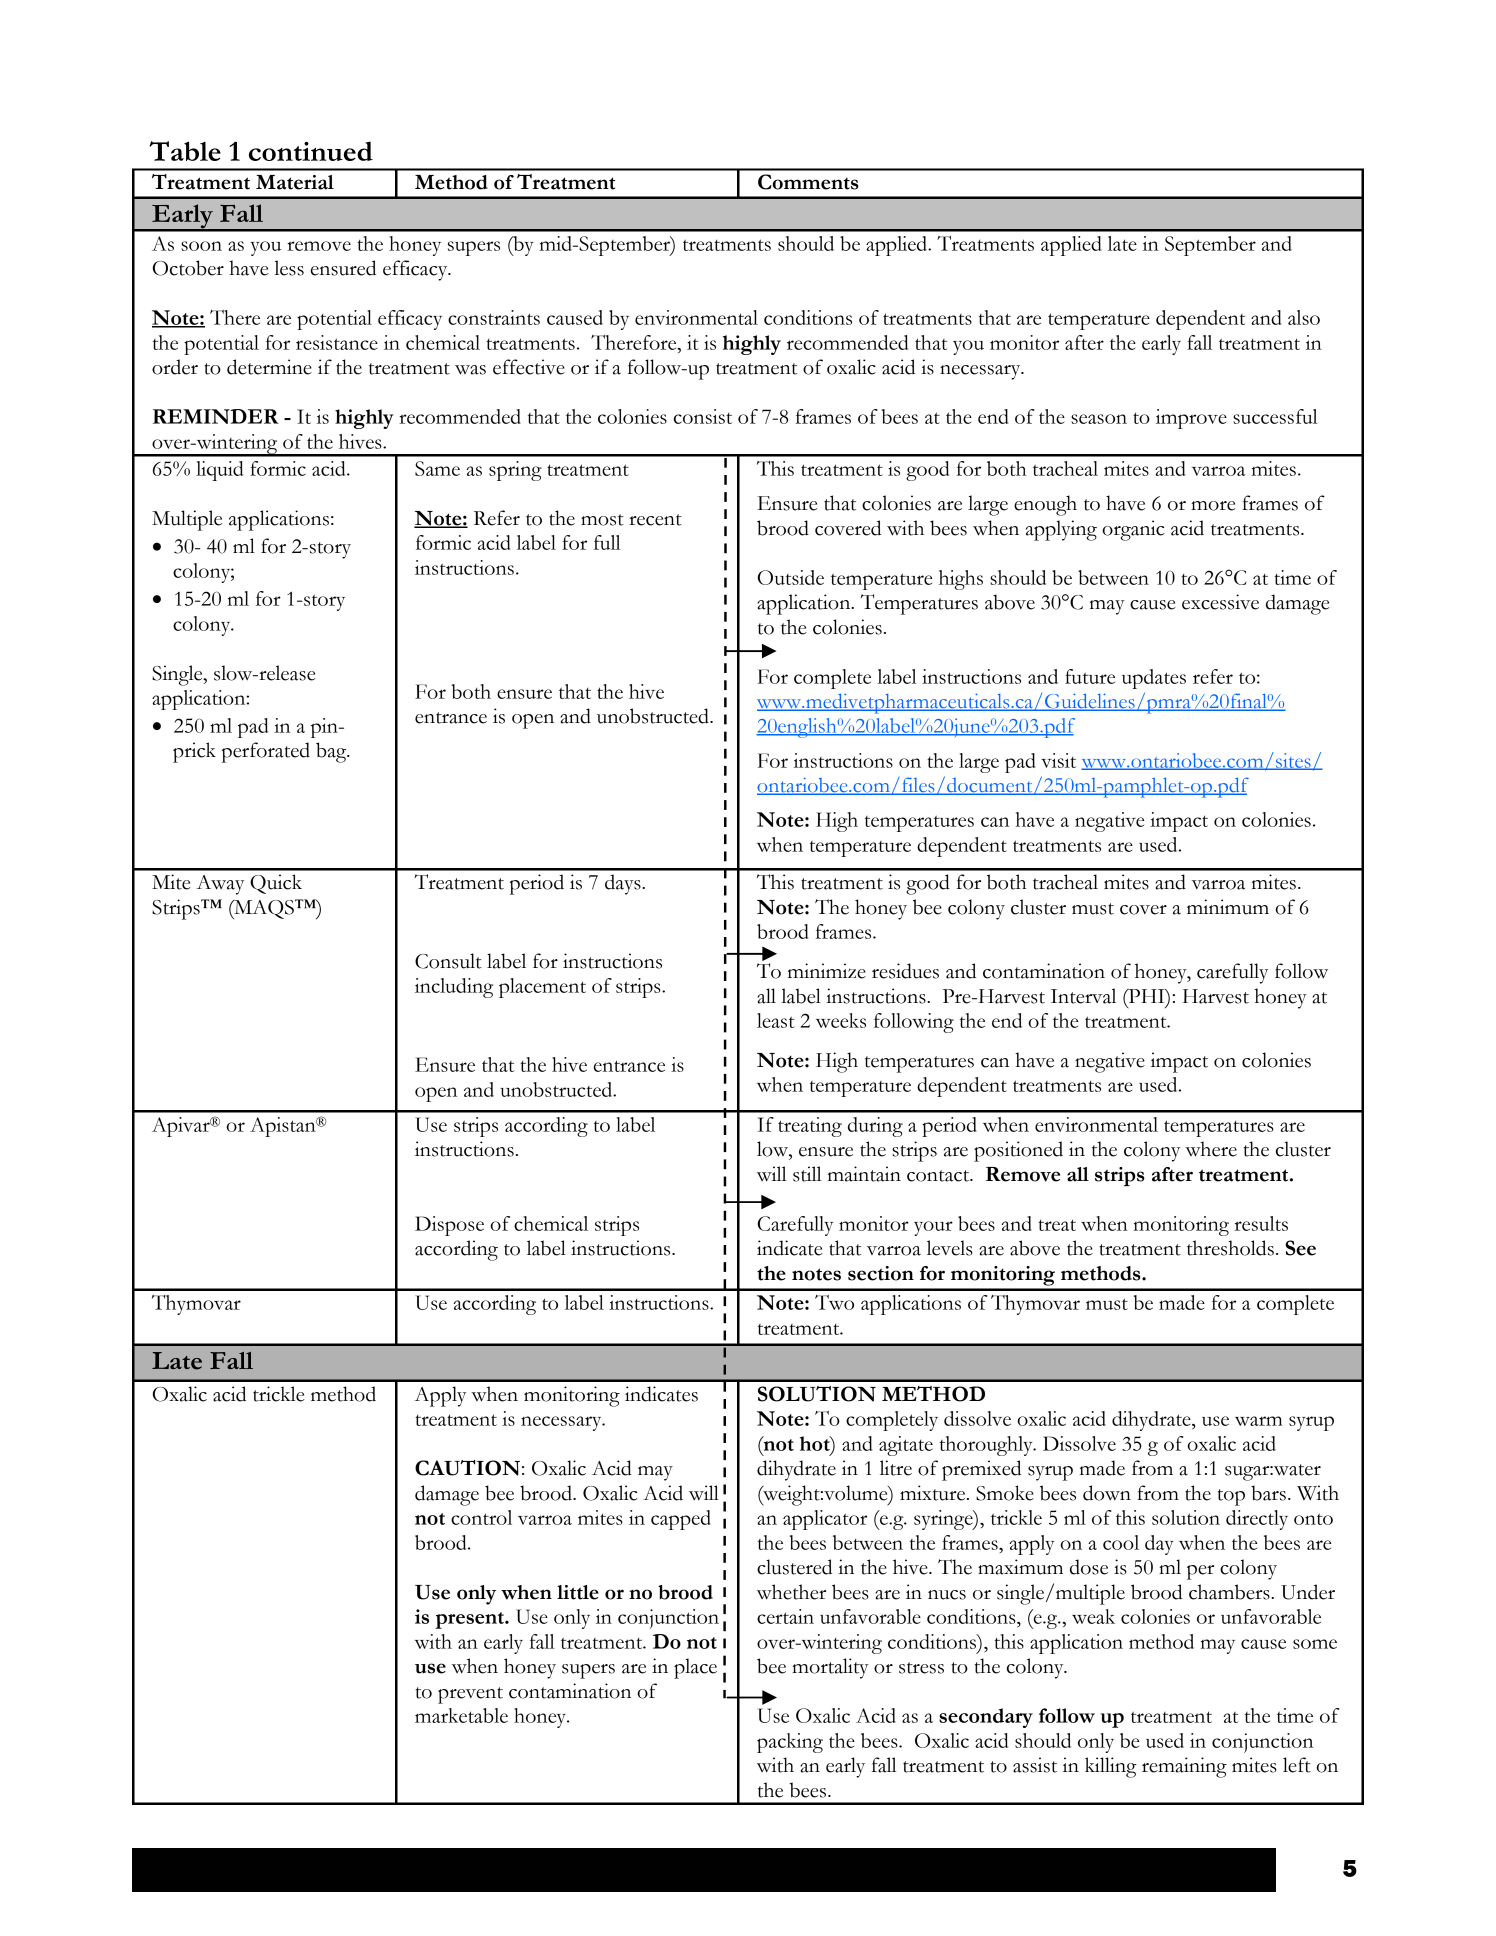 The width and height of the document is (1496, 1936). Describe the element at coordinates (1228, 907) in the document. I see `minimum` at that location.
